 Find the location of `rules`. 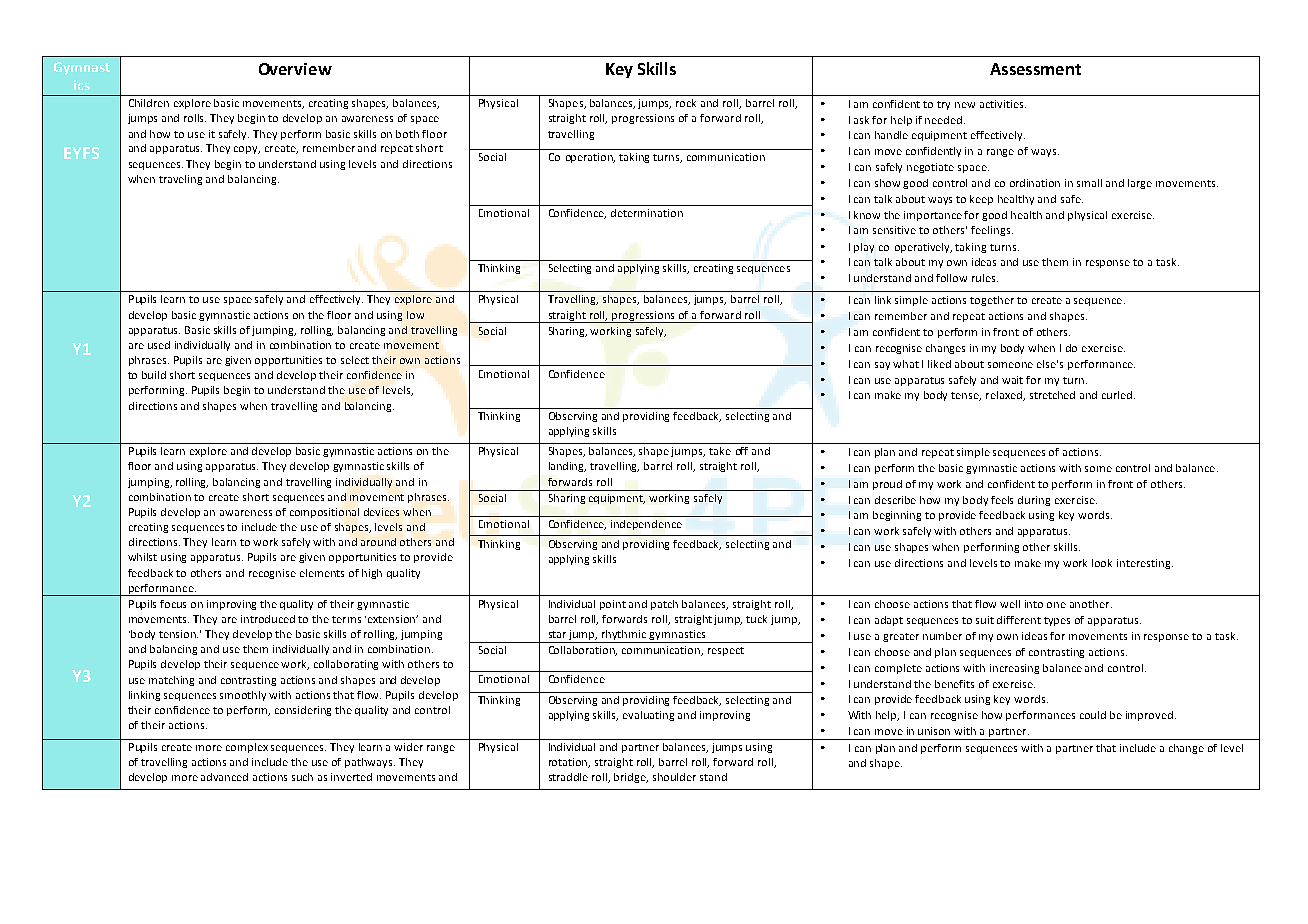

rules is located at coordinates (985, 278).
